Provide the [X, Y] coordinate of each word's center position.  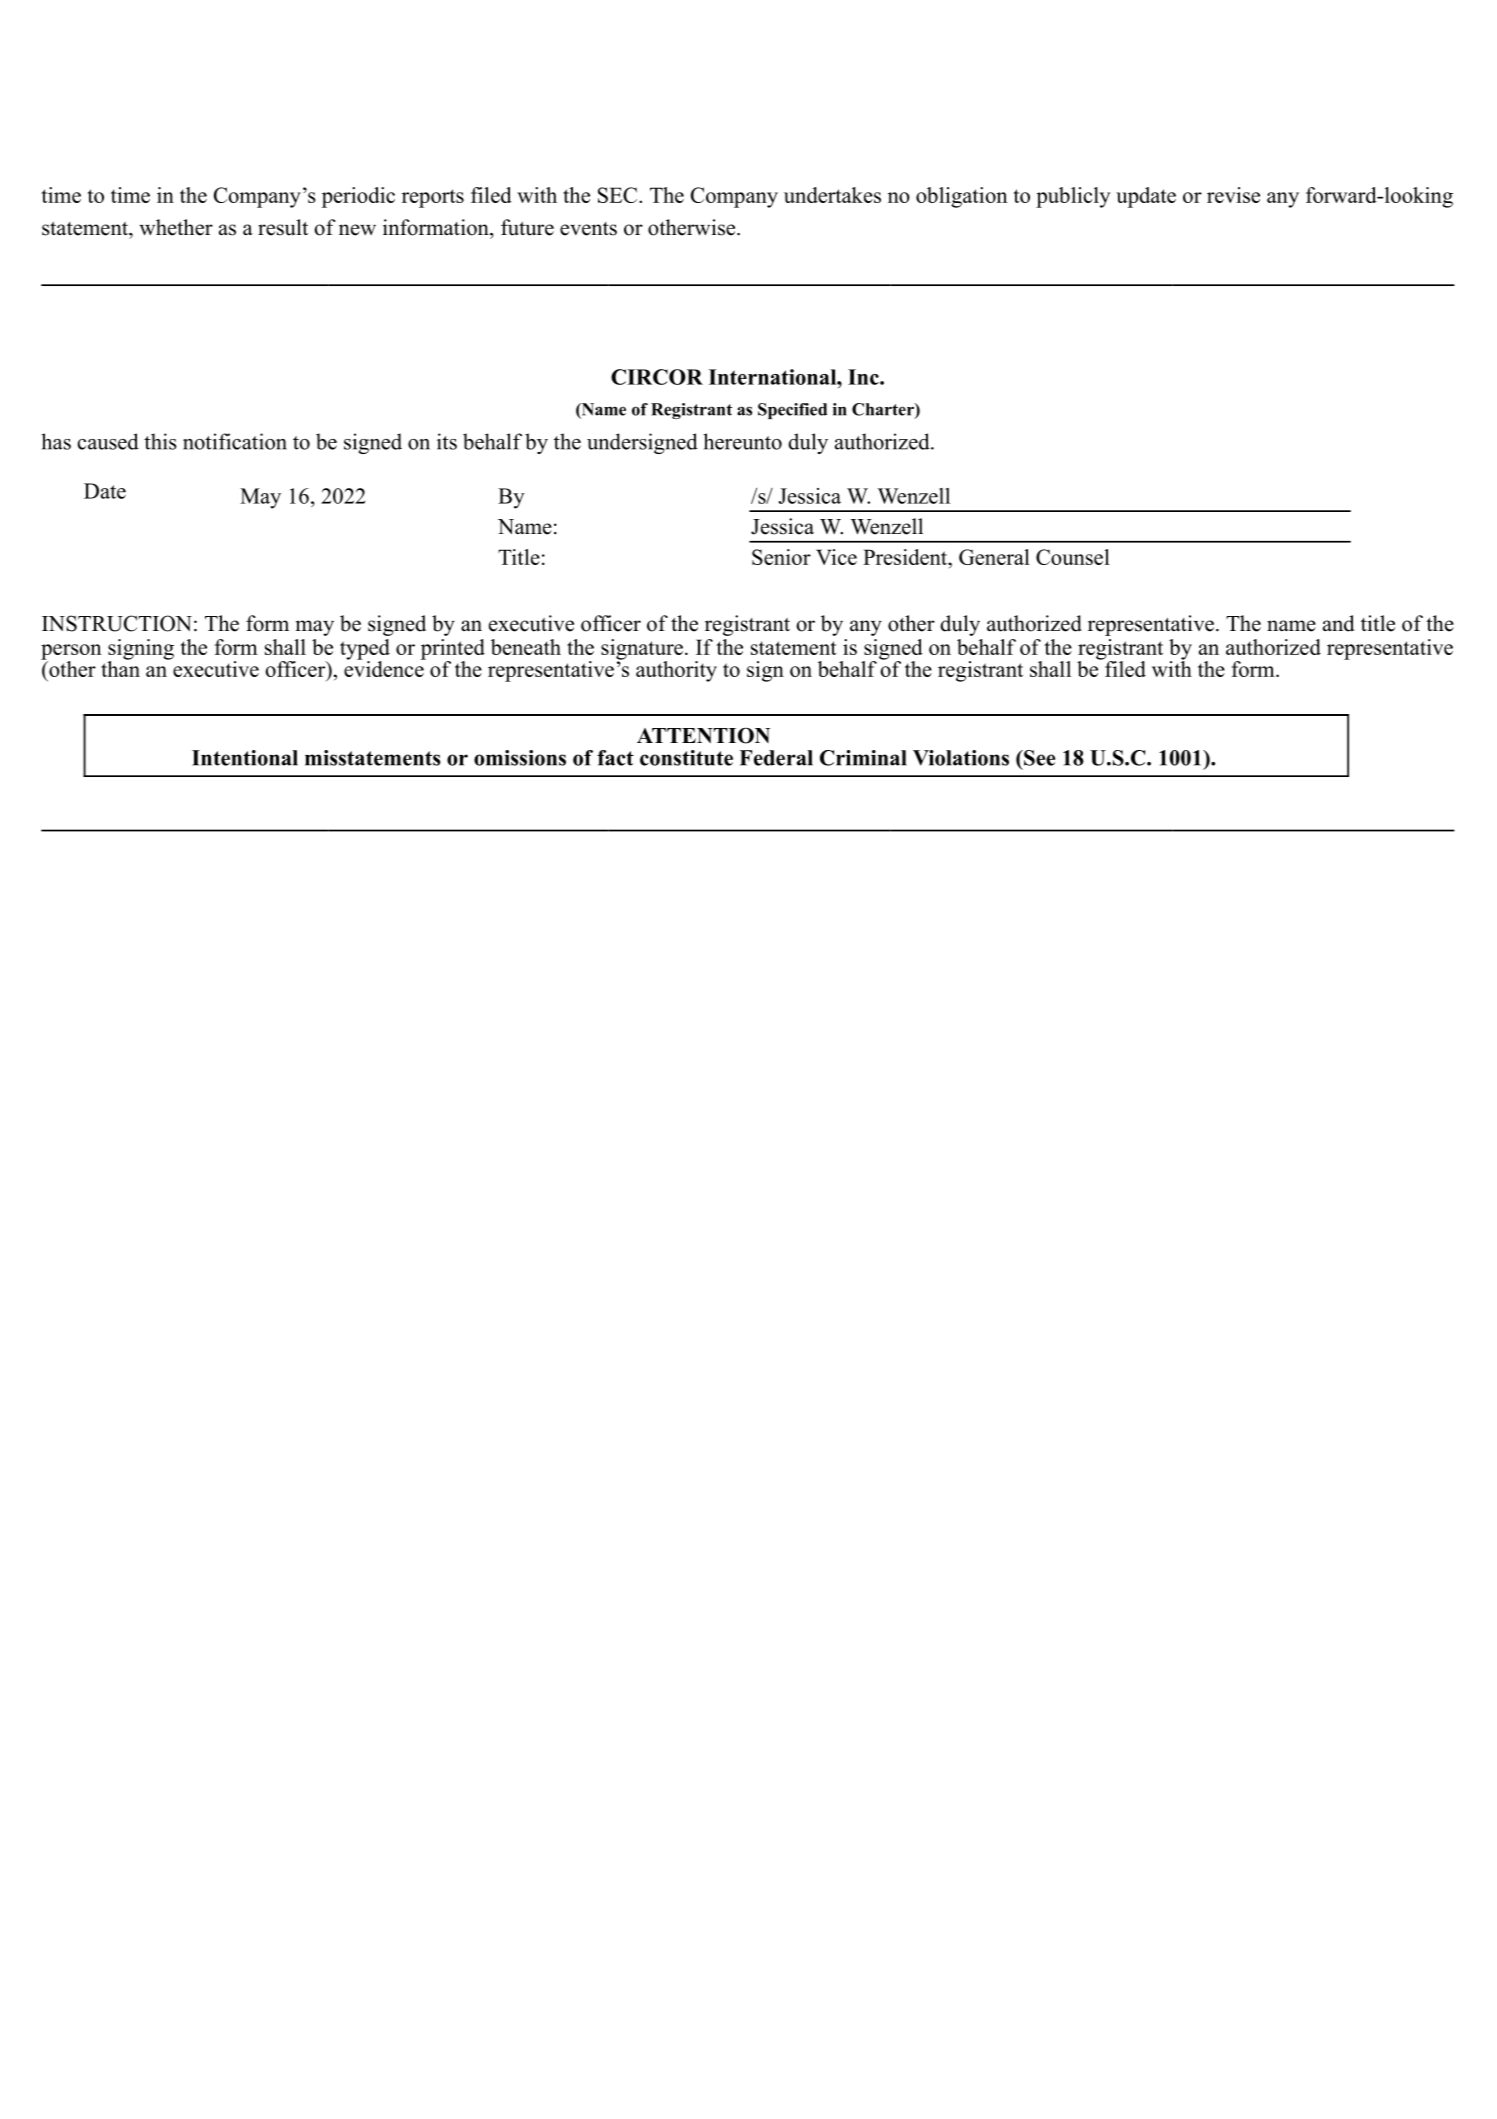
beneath [526, 647]
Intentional [245, 758]
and [1338, 623]
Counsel [1073, 557]
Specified [792, 411]
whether [176, 227]
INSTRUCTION [117, 623]
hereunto [742, 441]
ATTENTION [703, 736]
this [160, 441]
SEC [619, 195]
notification [235, 441]
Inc [864, 377]
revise [1233, 195]
